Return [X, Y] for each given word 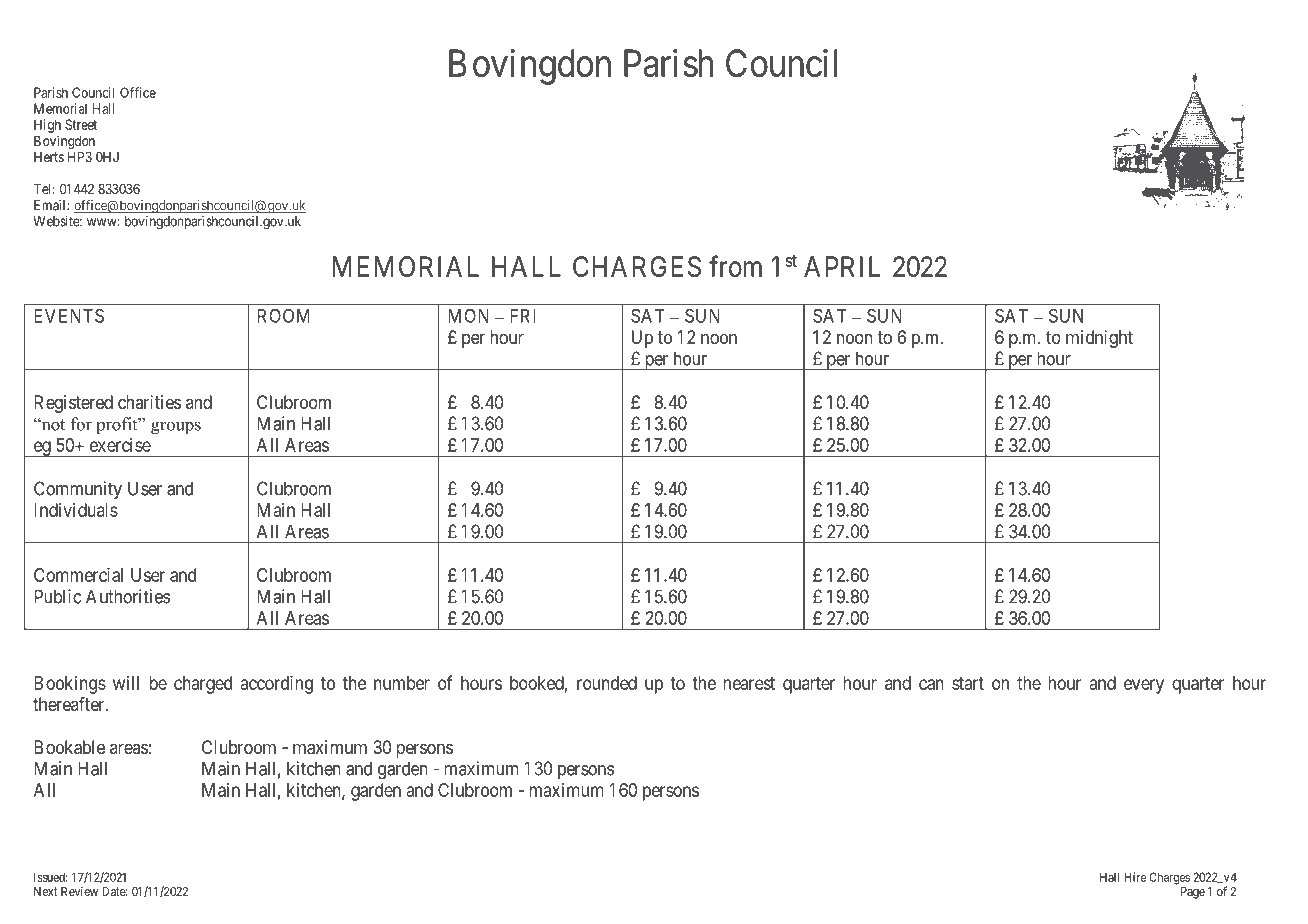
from [735, 266]
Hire [1135, 877]
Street [81, 124]
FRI [523, 316]
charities [149, 402]
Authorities [128, 596]
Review [79, 891]
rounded [607, 683]
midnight [1099, 339]
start [968, 683]
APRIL [842, 266]
